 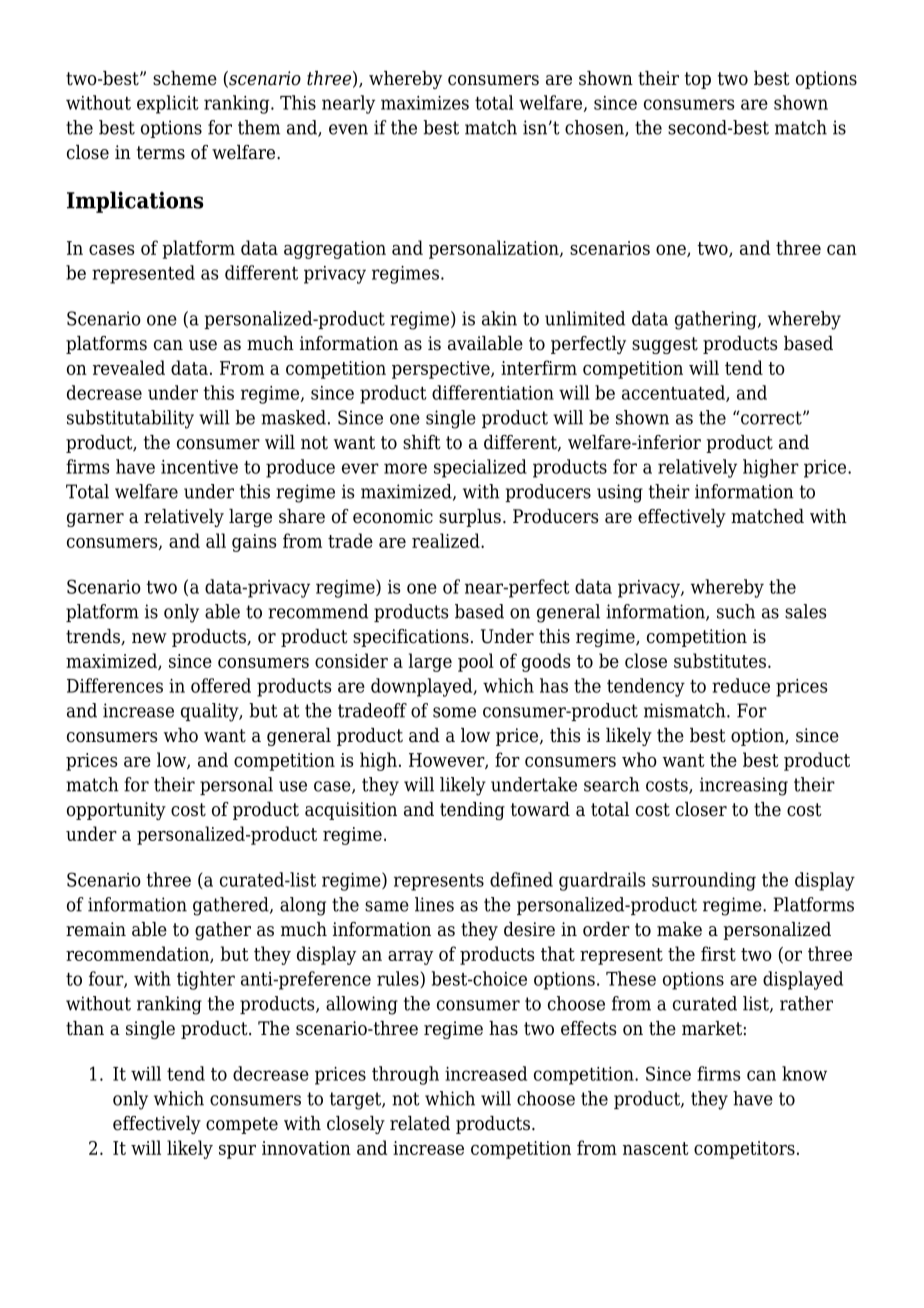 I want to click on related, so click(x=420, y=1123).
